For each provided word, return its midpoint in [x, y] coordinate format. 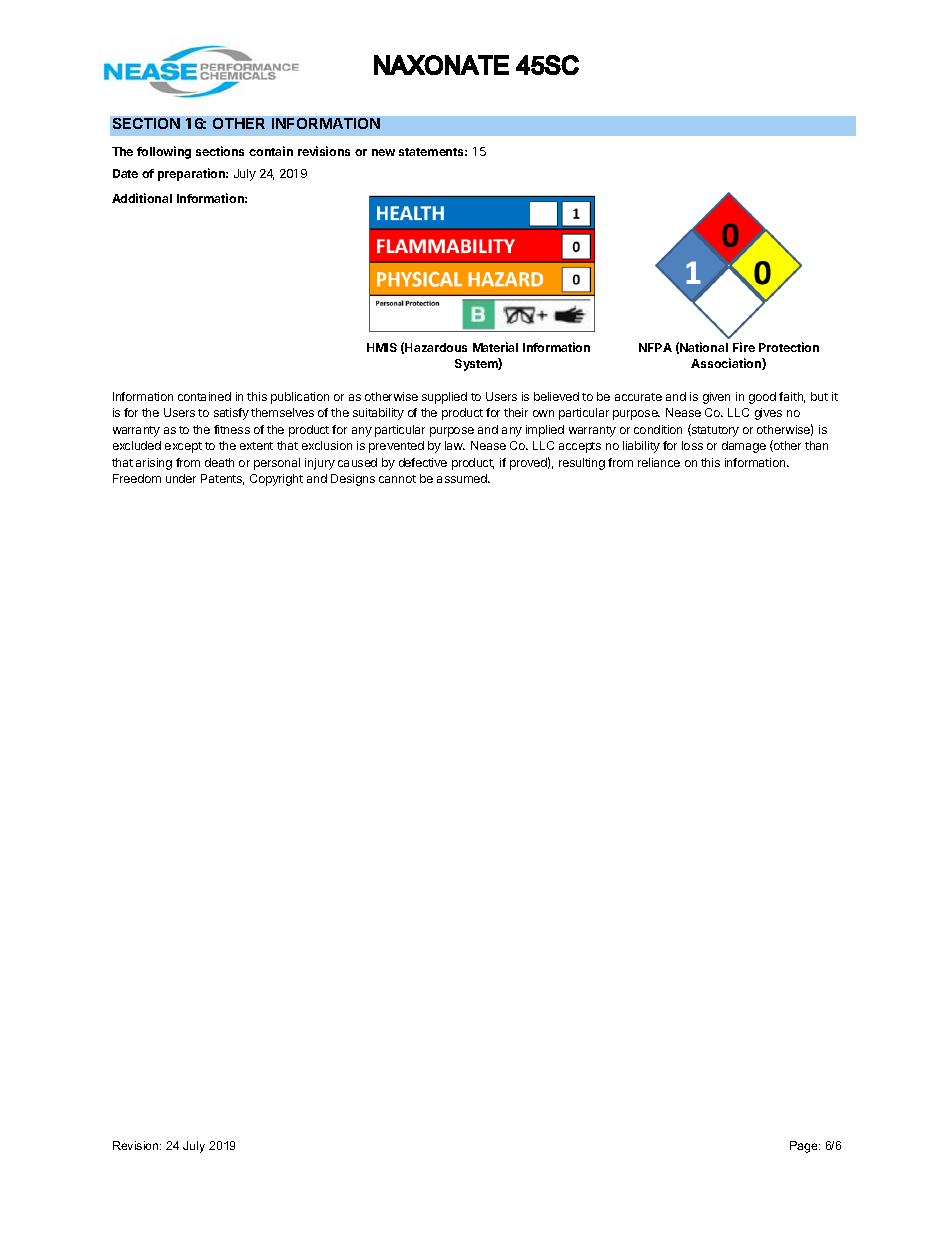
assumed [463, 478]
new [383, 152]
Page [805, 1147]
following [164, 152]
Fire [744, 347]
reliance [659, 462]
